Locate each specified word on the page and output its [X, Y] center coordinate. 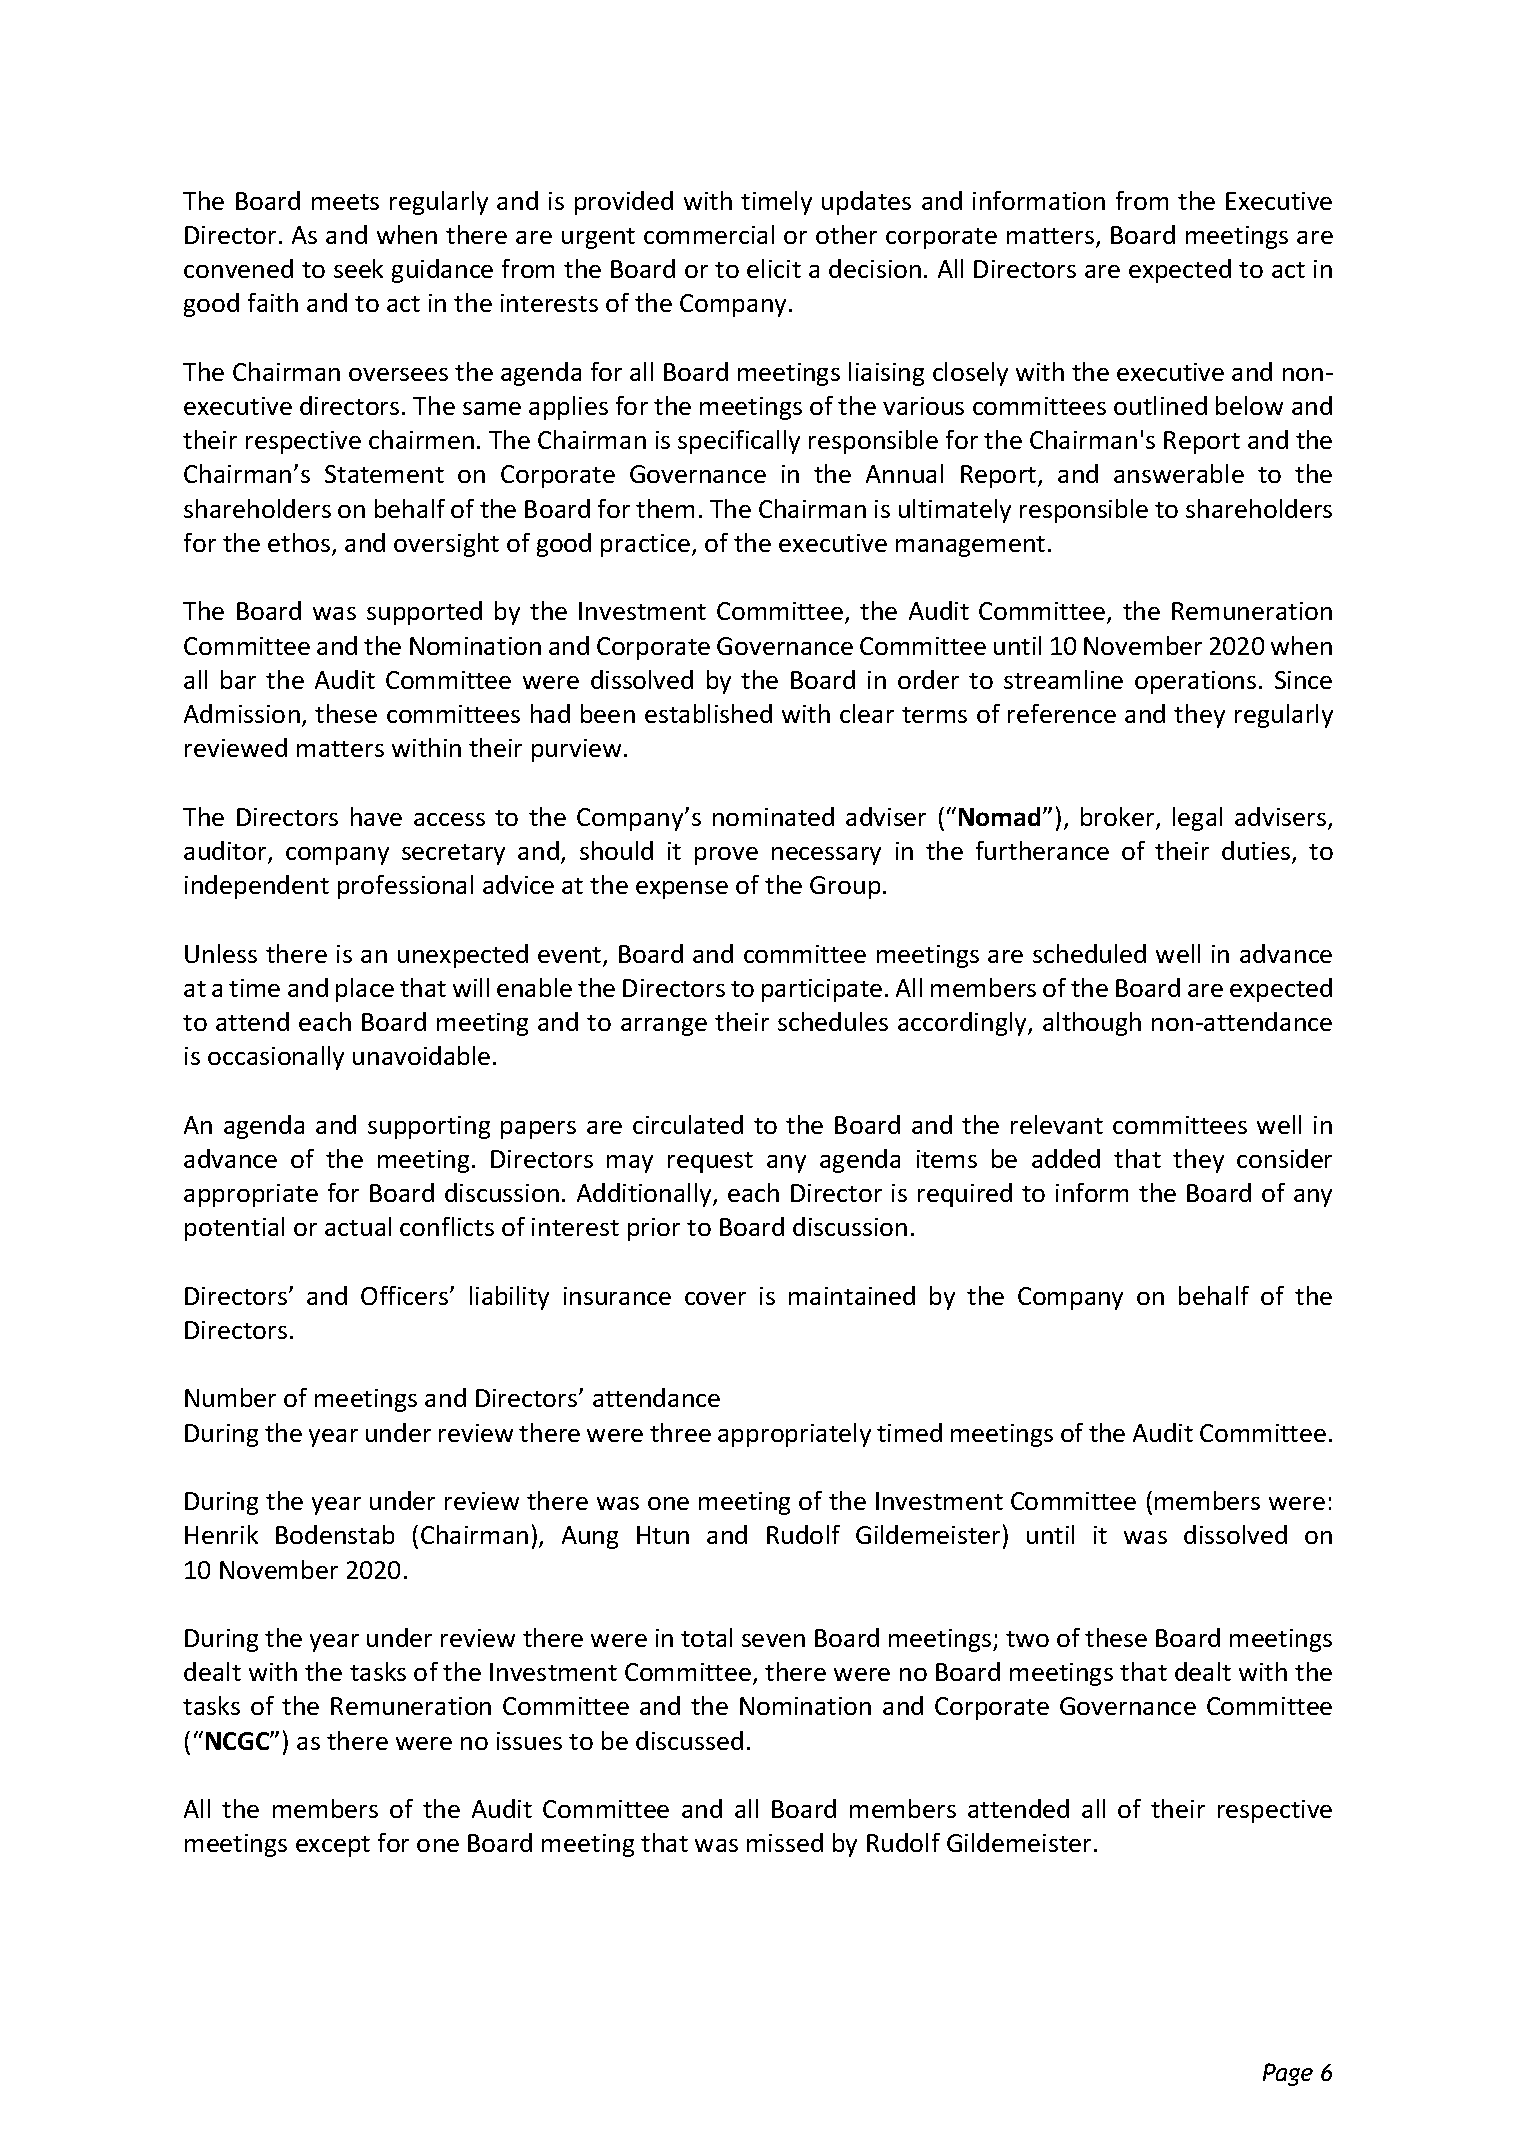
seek [358, 268]
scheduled [1089, 953]
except [333, 1846]
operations [1195, 682]
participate [822, 990]
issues [529, 1741]
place [365, 990]
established [708, 713]
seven [773, 1640]
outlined [1160, 405]
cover [715, 1298]
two [1027, 1639]
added [1066, 1158]
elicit [774, 268]
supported [424, 613]
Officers [406, 1295]
